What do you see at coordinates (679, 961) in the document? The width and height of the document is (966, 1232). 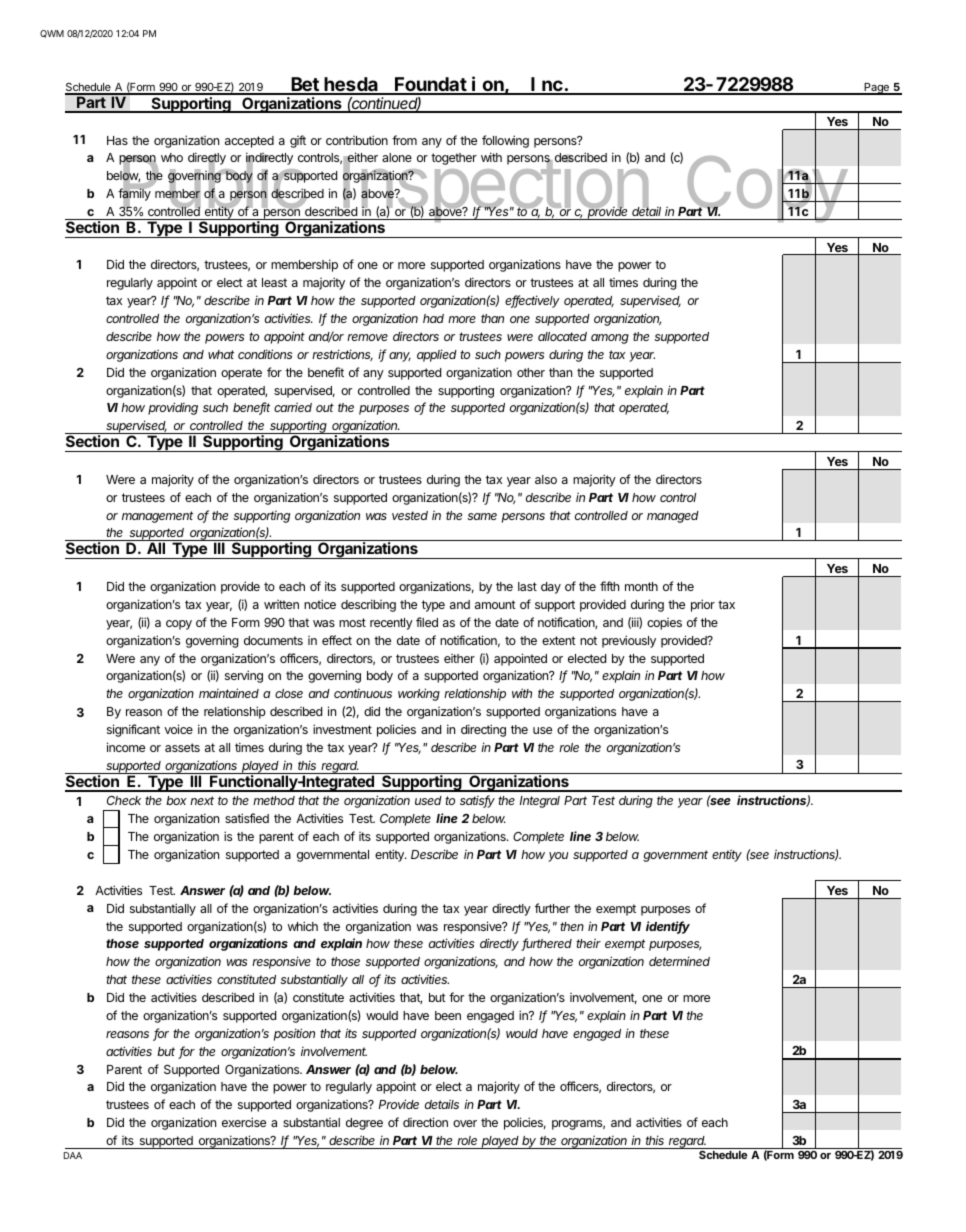 I see `determined` at bounding box center [679, 961].
